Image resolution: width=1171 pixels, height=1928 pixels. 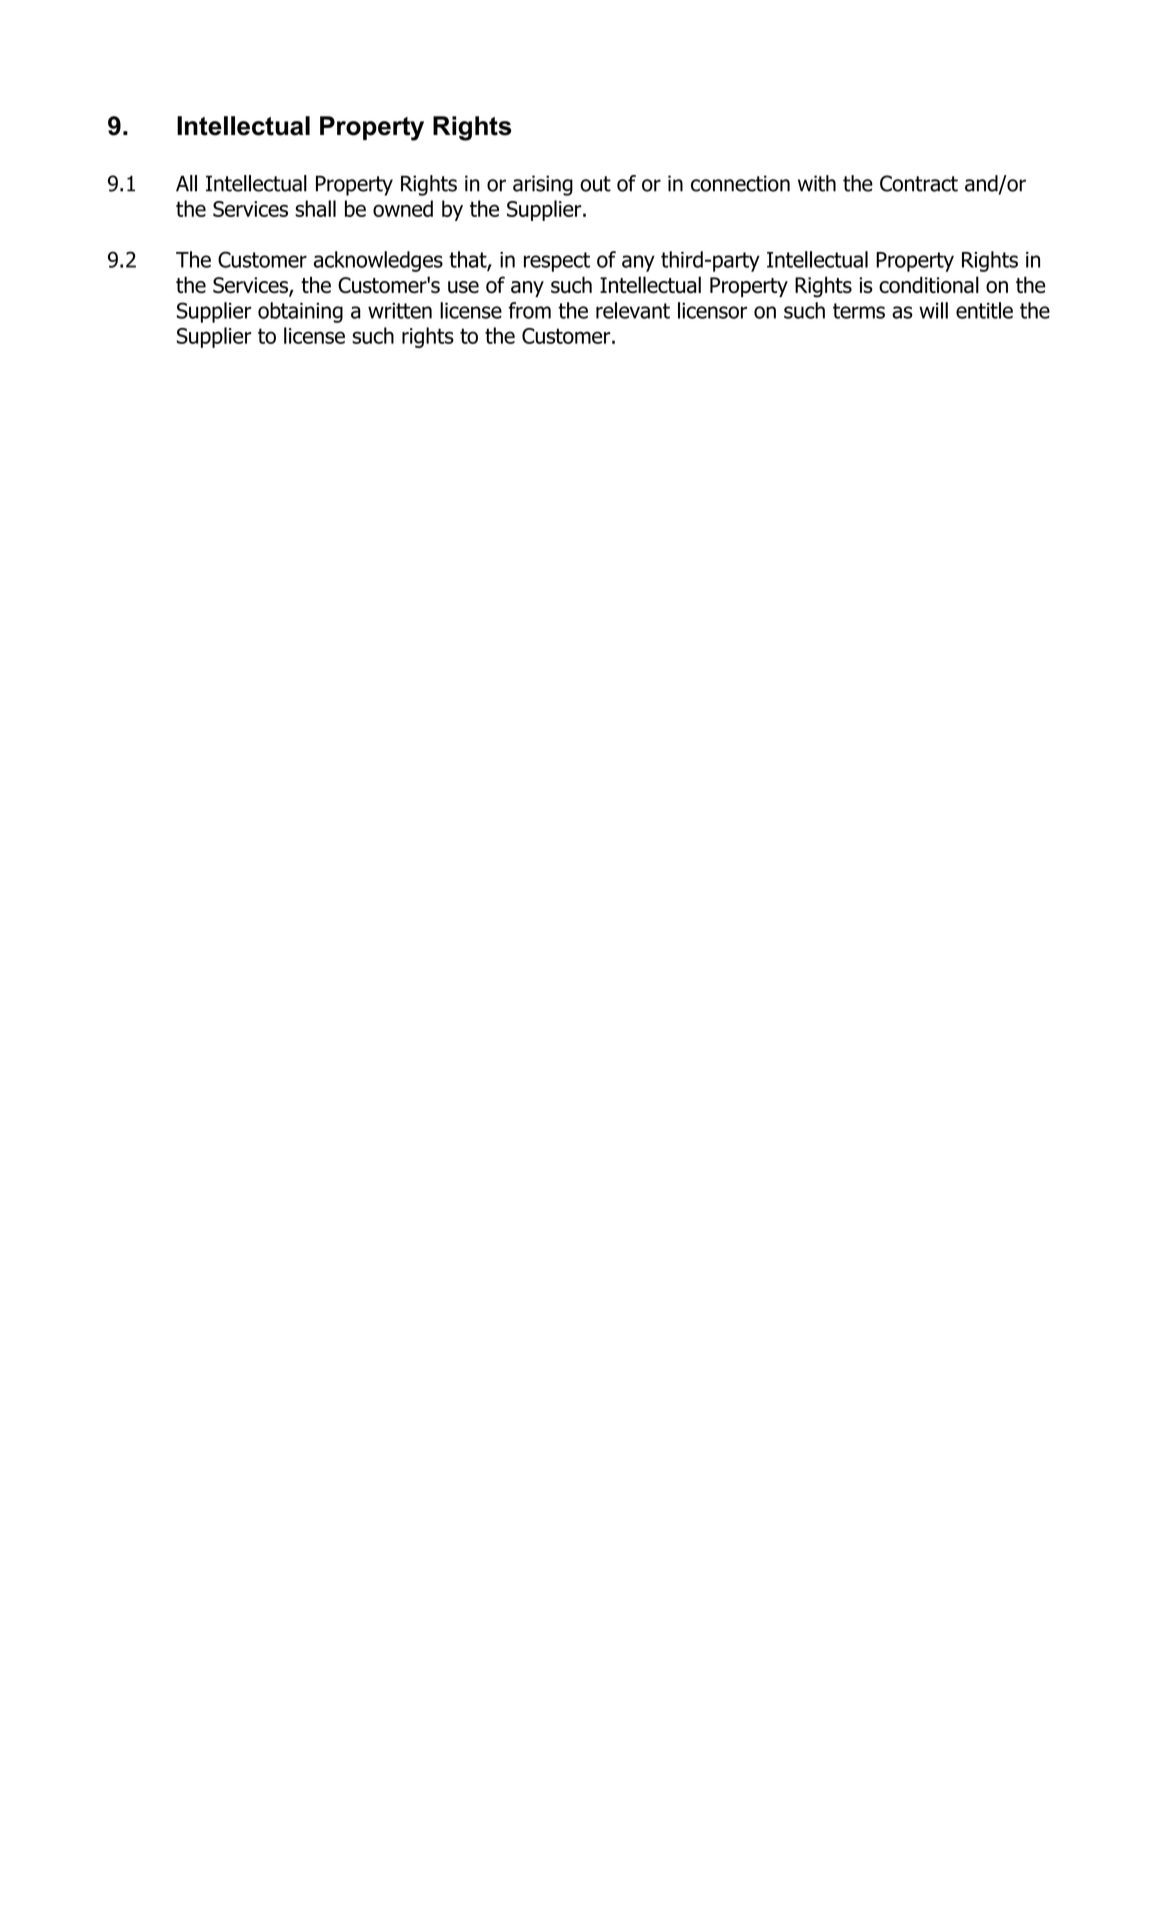 I want to click on respect, so click(x=557, y=262).
